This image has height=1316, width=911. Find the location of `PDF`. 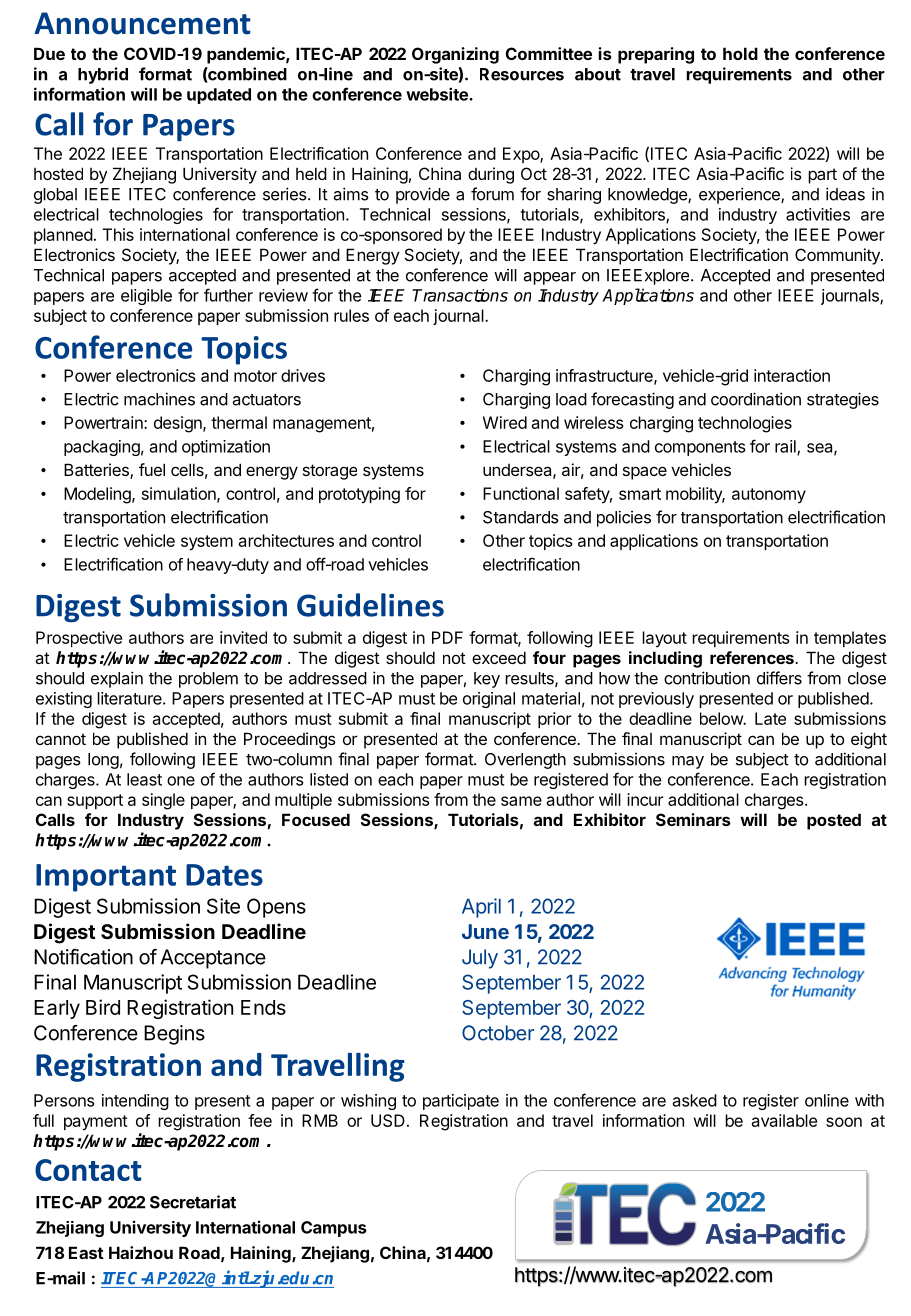

PDF is located at coordinates (447, 637).
